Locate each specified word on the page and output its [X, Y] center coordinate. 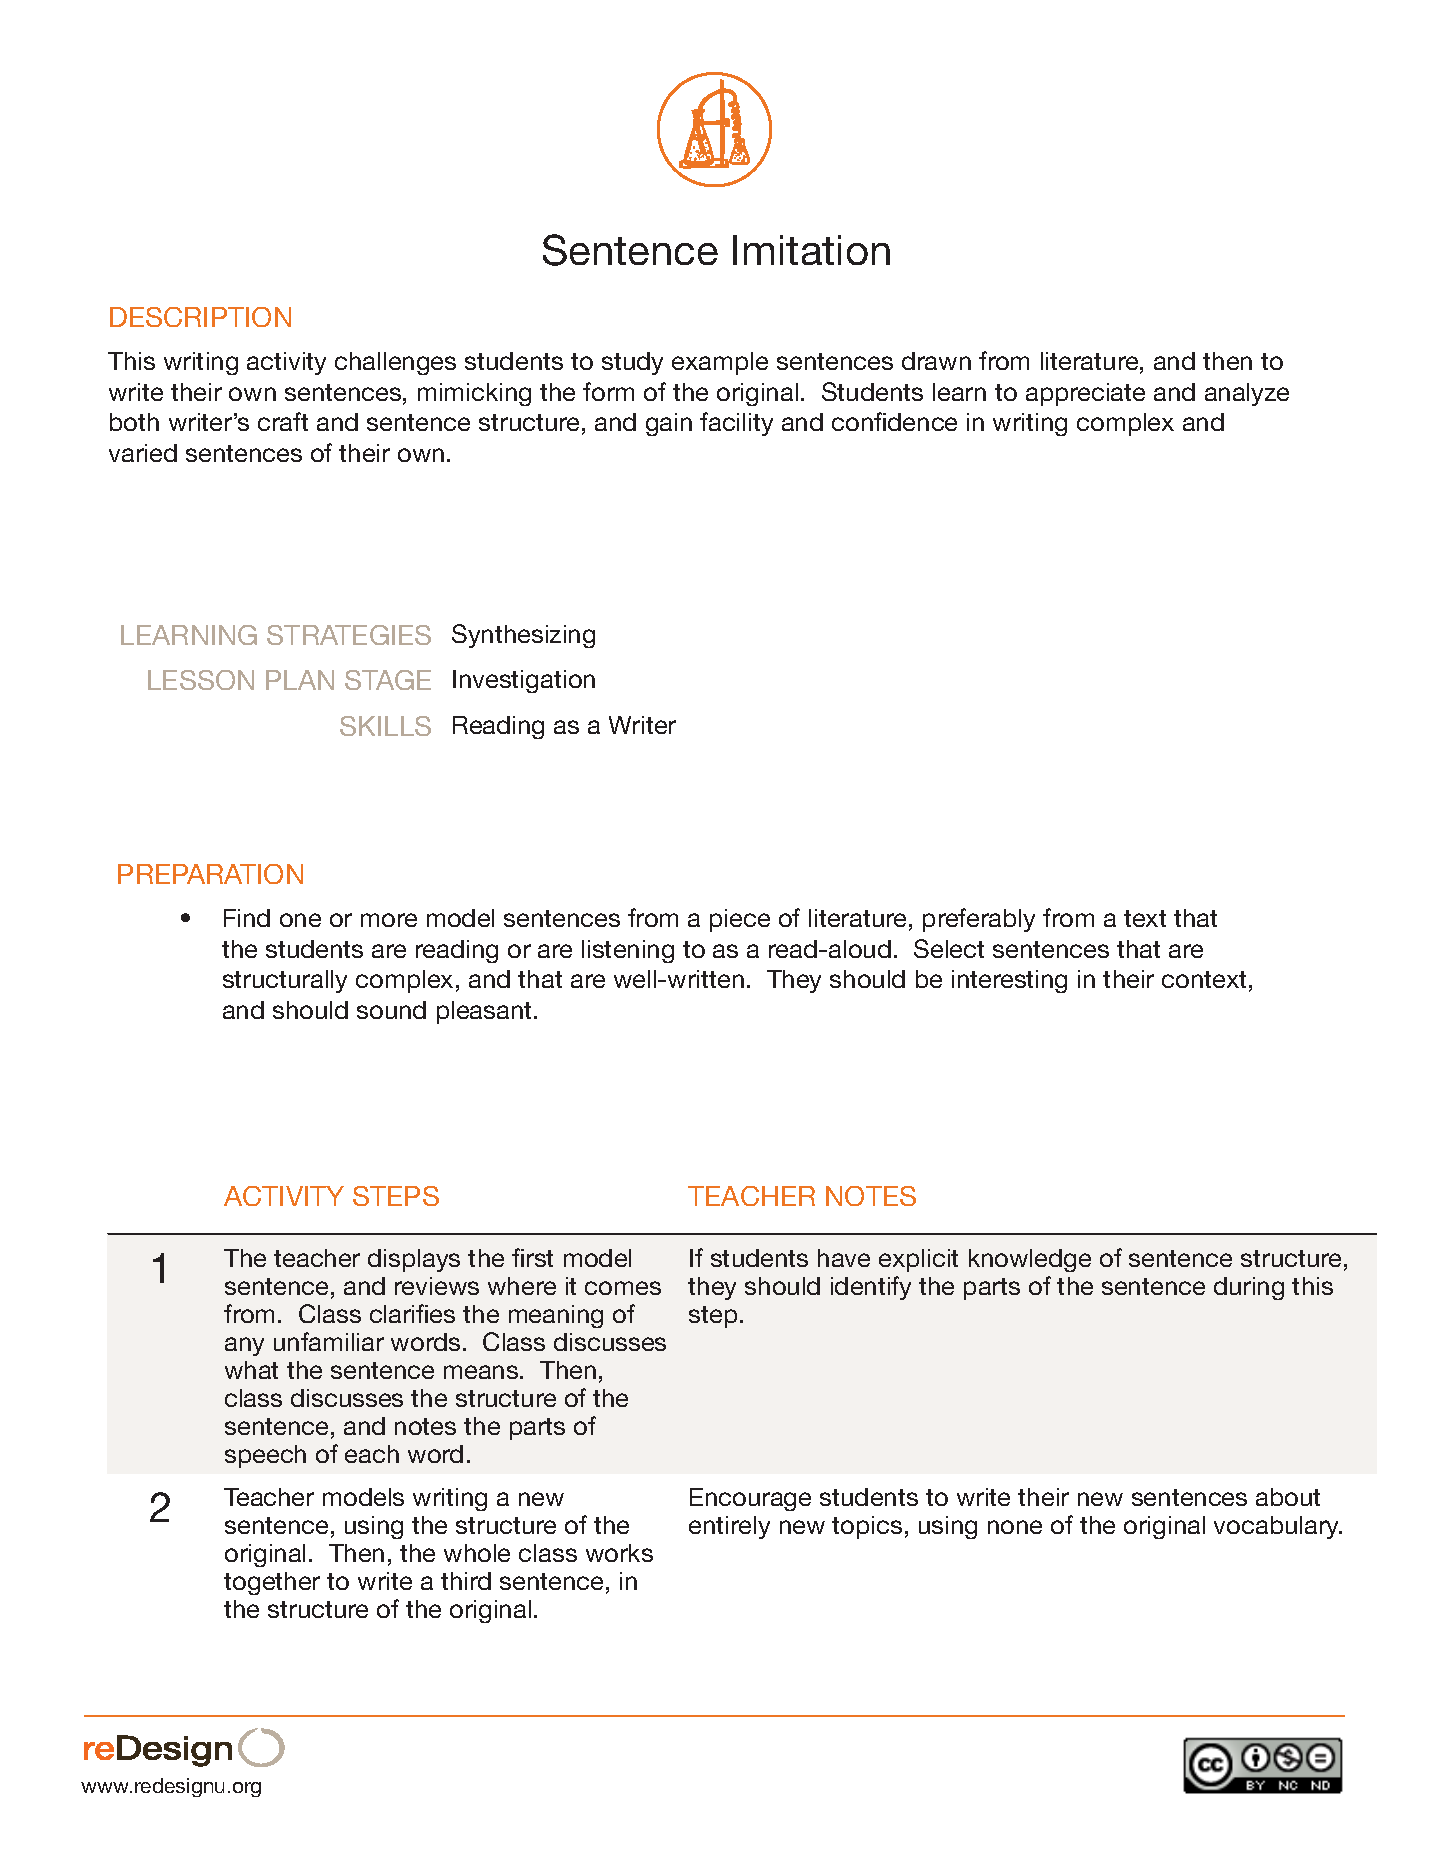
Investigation [524, 681]
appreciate [1085, 394]
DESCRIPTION [200, 317]
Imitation [811, 250]
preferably [979, 920]
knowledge [1030, 1260]
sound [391, 1010]
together [272, 1583]
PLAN [300, 680]
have [844, 1258]
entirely [729, 1527]
